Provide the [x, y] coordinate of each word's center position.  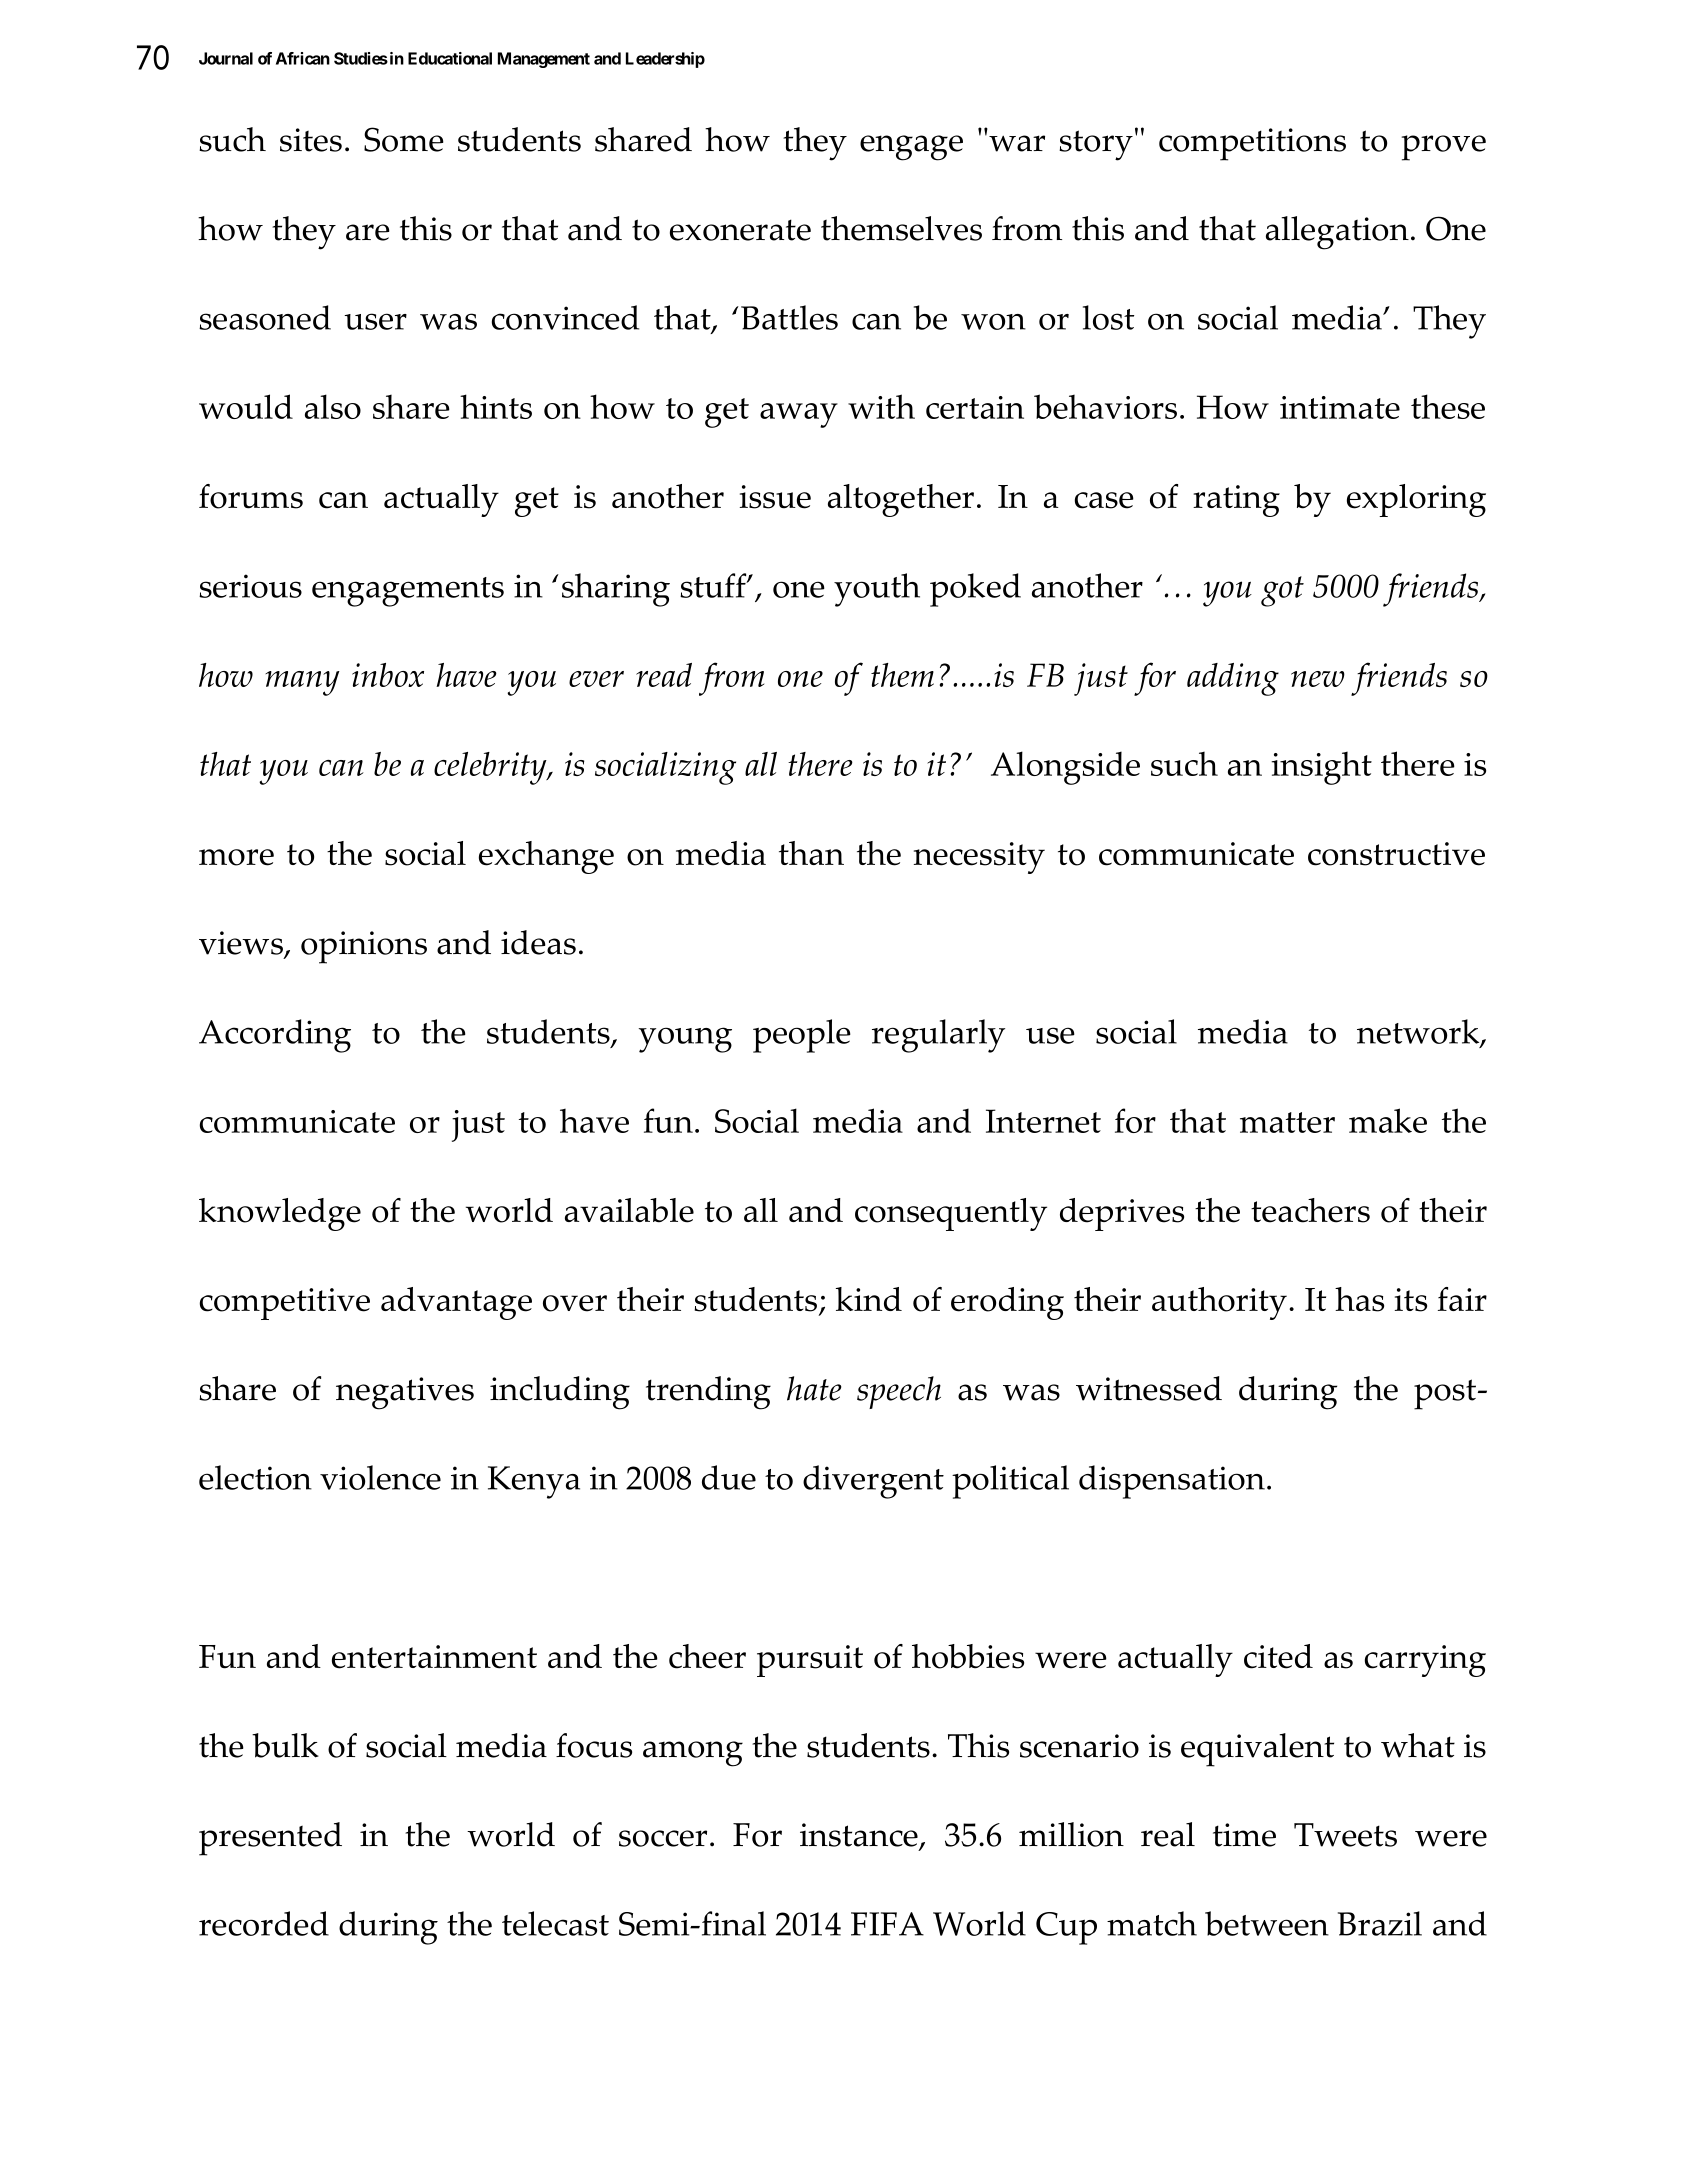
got [1282, 591]
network [1419, 1033]
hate [814, 1388]
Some [404, 139]
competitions [1252, 144]
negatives [405, 1393]
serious [250, 586]
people [802, 1036]
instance [860, 1836]
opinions [364, 947]
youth [877, 590]
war [1017, 143]
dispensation [1172, 1482]
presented [270, 1839]
